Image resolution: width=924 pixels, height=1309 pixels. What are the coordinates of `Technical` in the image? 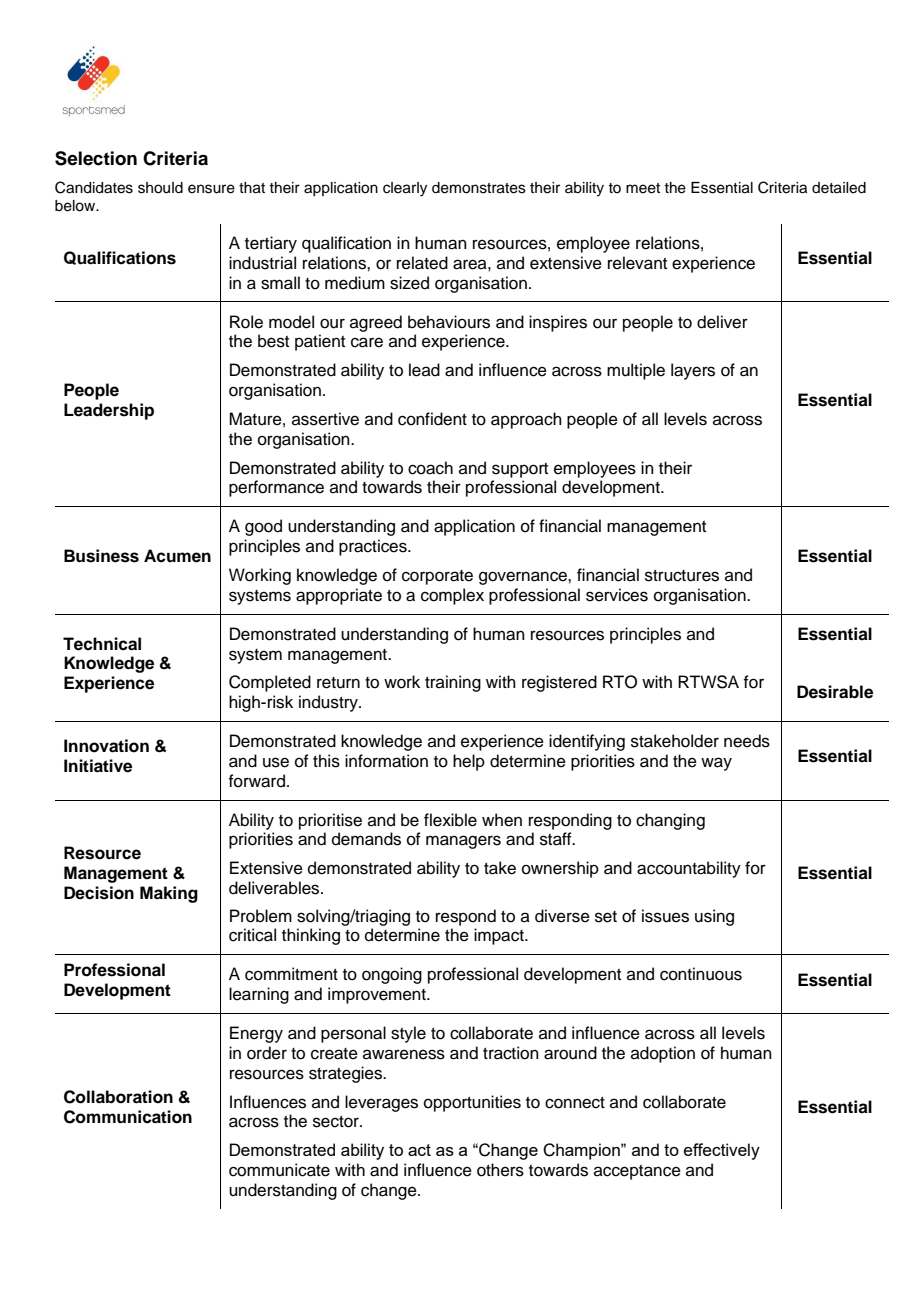 It's located at (102, 644).
